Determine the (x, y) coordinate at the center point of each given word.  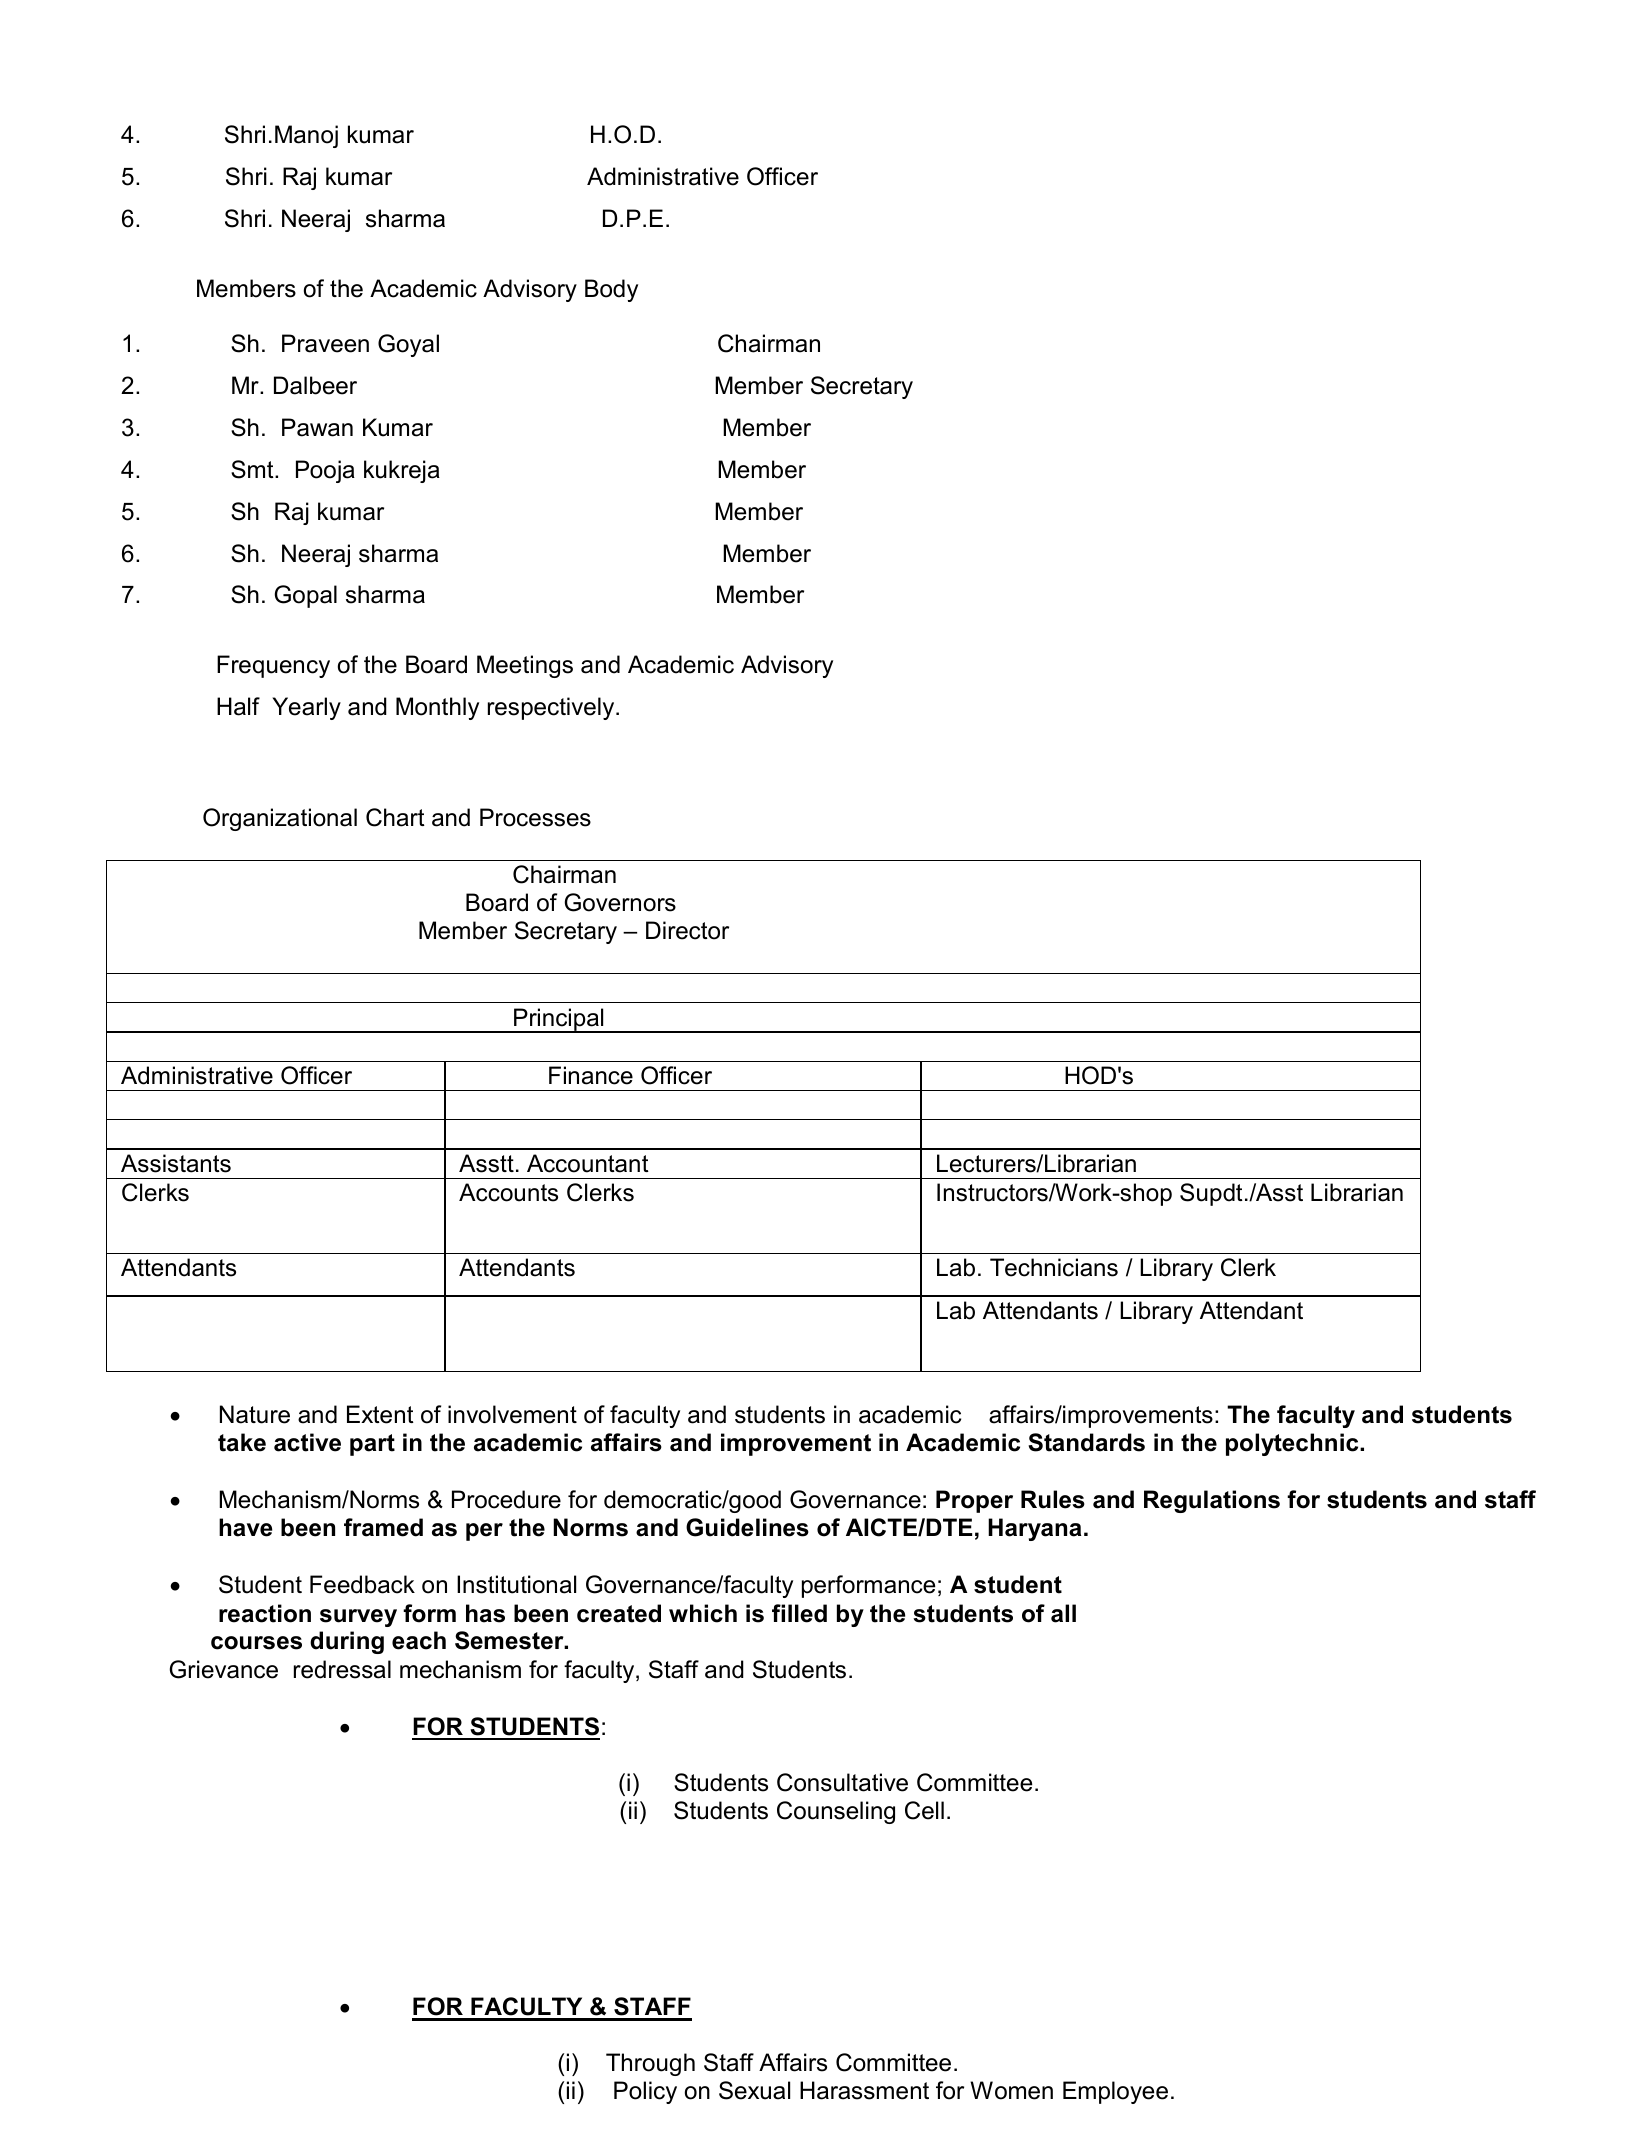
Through (650, 2064)
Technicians (1054, 1267)
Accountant (588, 1163)
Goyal (408, 345)
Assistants (176, 1163)
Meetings (525, 666)
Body (611, 290)
